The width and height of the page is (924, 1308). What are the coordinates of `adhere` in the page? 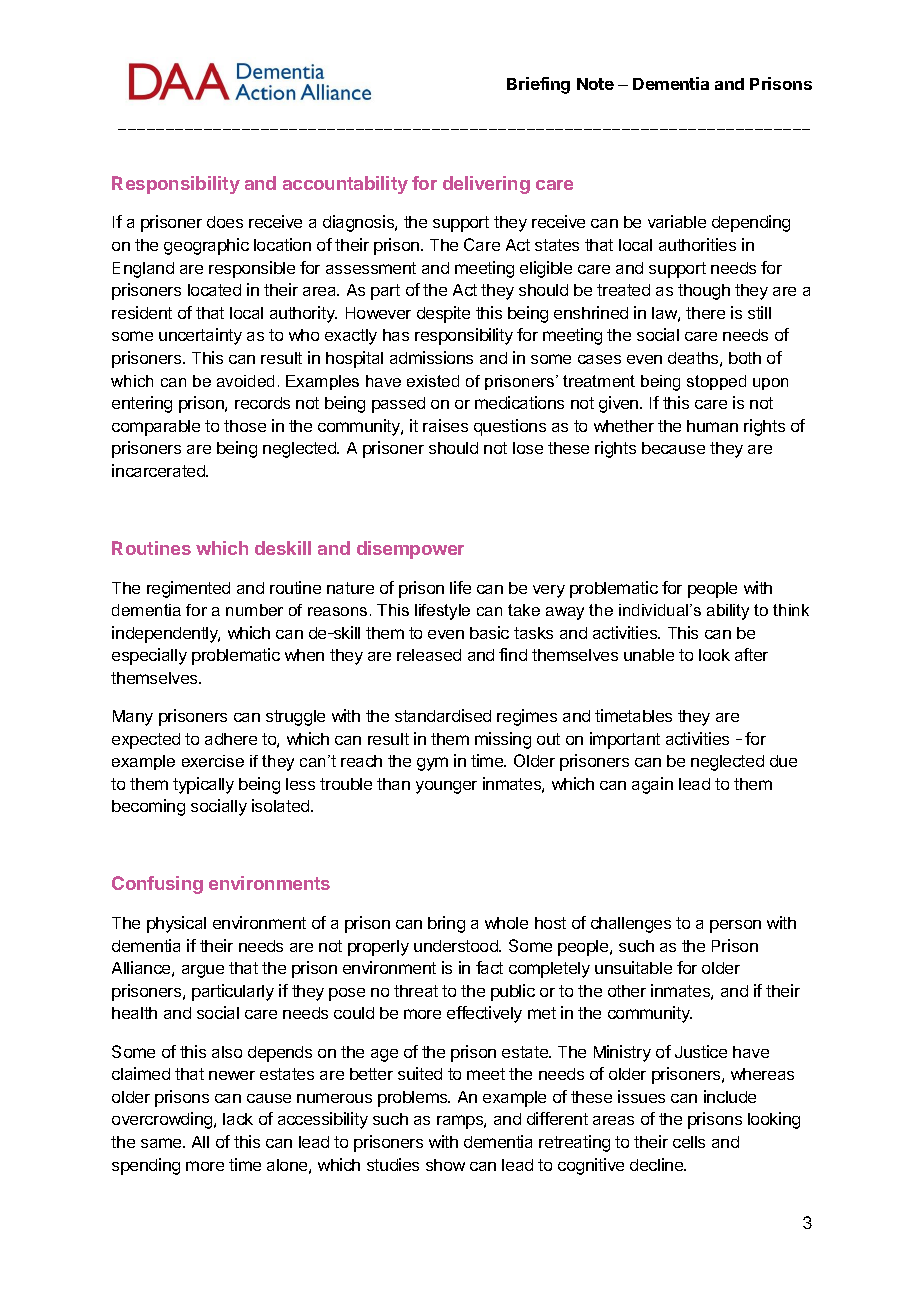 It's located at (231, 739).
